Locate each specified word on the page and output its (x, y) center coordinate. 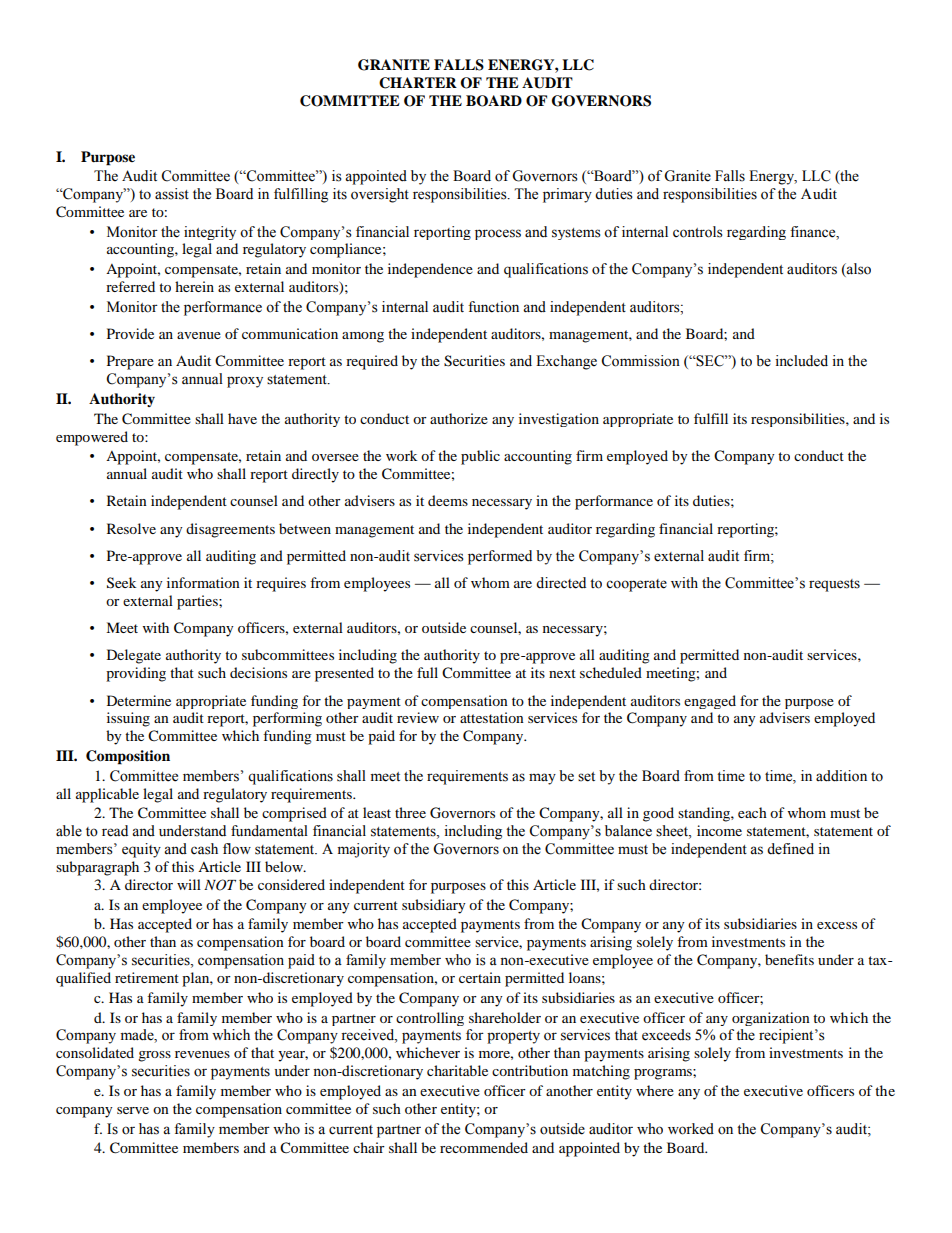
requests (834, 585)
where (655, 1090)
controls (698, 232)
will (189, 884)
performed (500, 557)
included (801, 361)
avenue (199, 335)
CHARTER (418, 83)
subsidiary (434, 906)
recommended (484, 1147)
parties (198, 602)
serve (133, 1110)
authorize (459, 418)
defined (790, 849)
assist (172, 194)
